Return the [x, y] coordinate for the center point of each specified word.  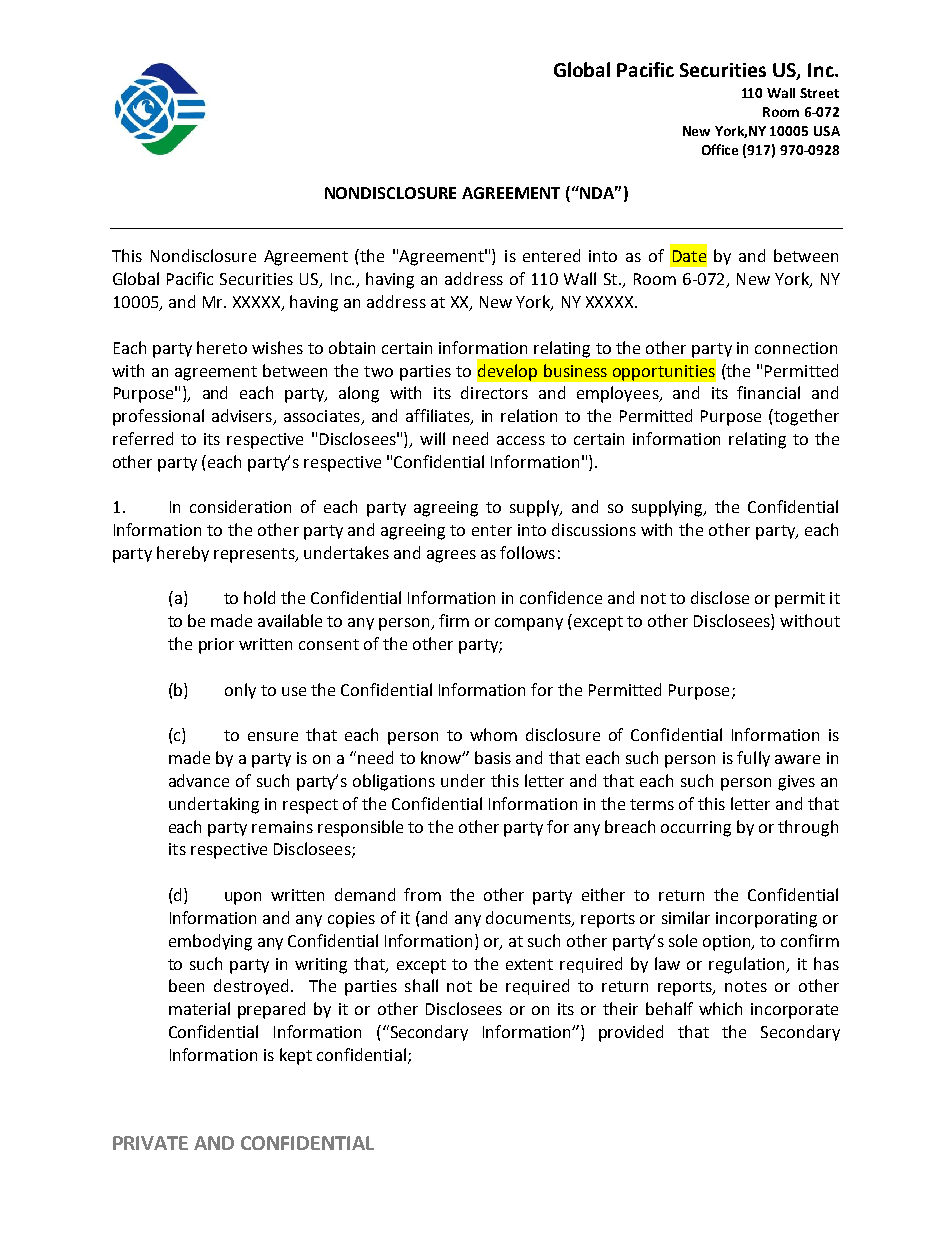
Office [720, 149]
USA [827, 131]
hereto [222, 347]
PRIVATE [150, 1143]
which [720, 1008]
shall [421, 985]
